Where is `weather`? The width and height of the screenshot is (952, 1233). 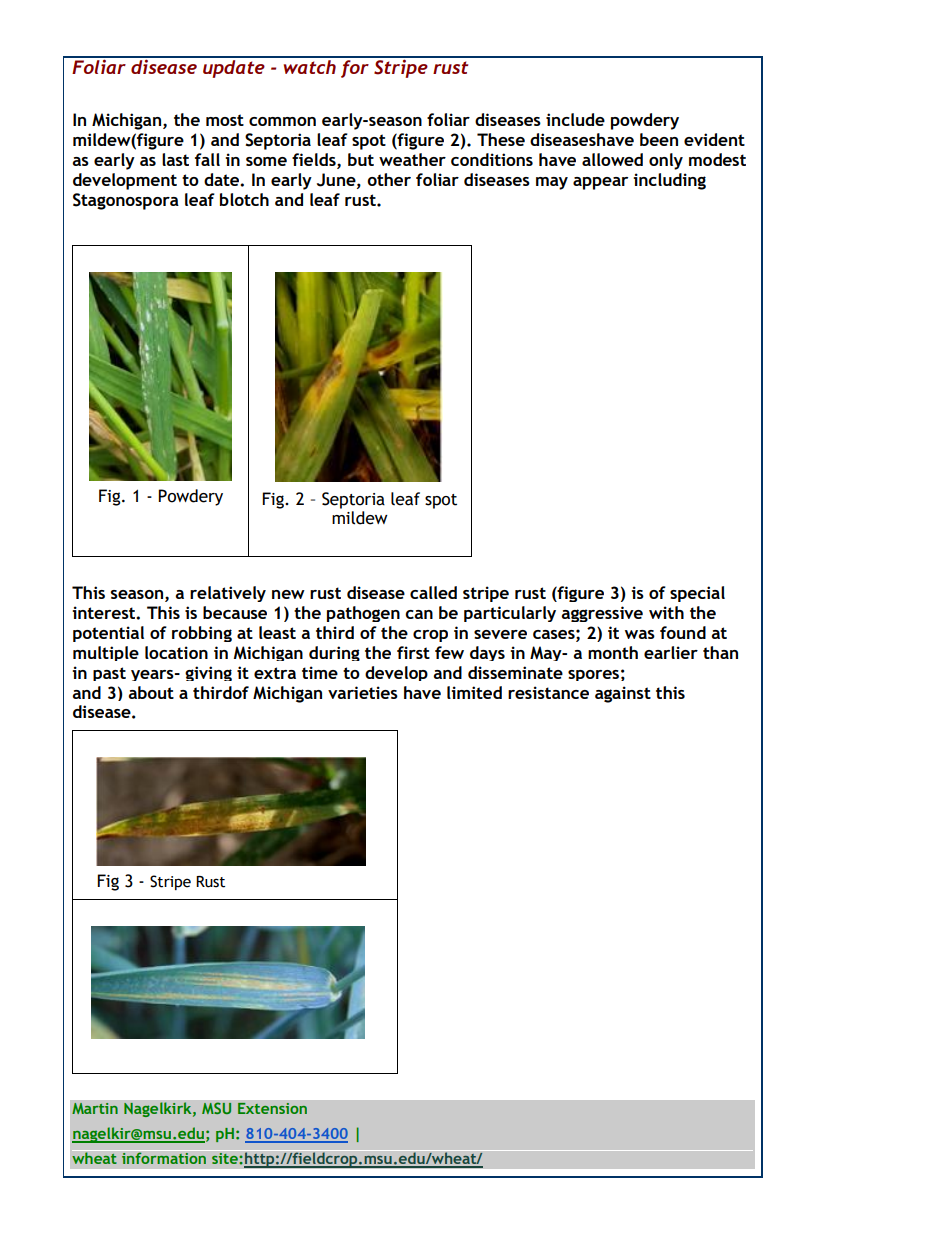 weather is located at coordinates (412, 159).
